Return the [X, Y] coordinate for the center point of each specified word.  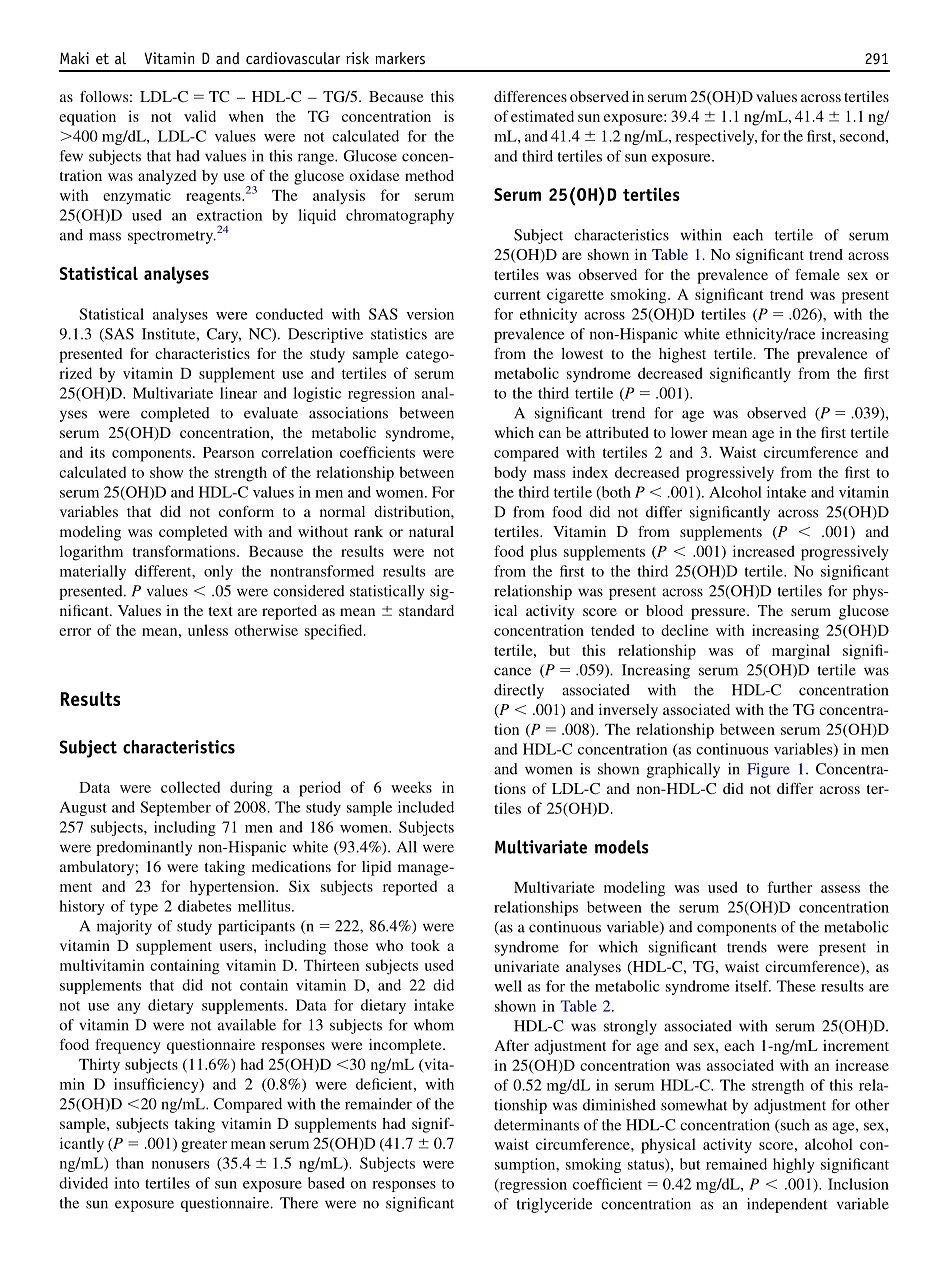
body [510, 474]
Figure [768, 770]
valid [200, 116]
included [426, 807]
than [130, 1163]
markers [400, 58]
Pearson [228, 452]
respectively [716, 137]
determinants [536, 1125]
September [175, 808]
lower [689, 432]
